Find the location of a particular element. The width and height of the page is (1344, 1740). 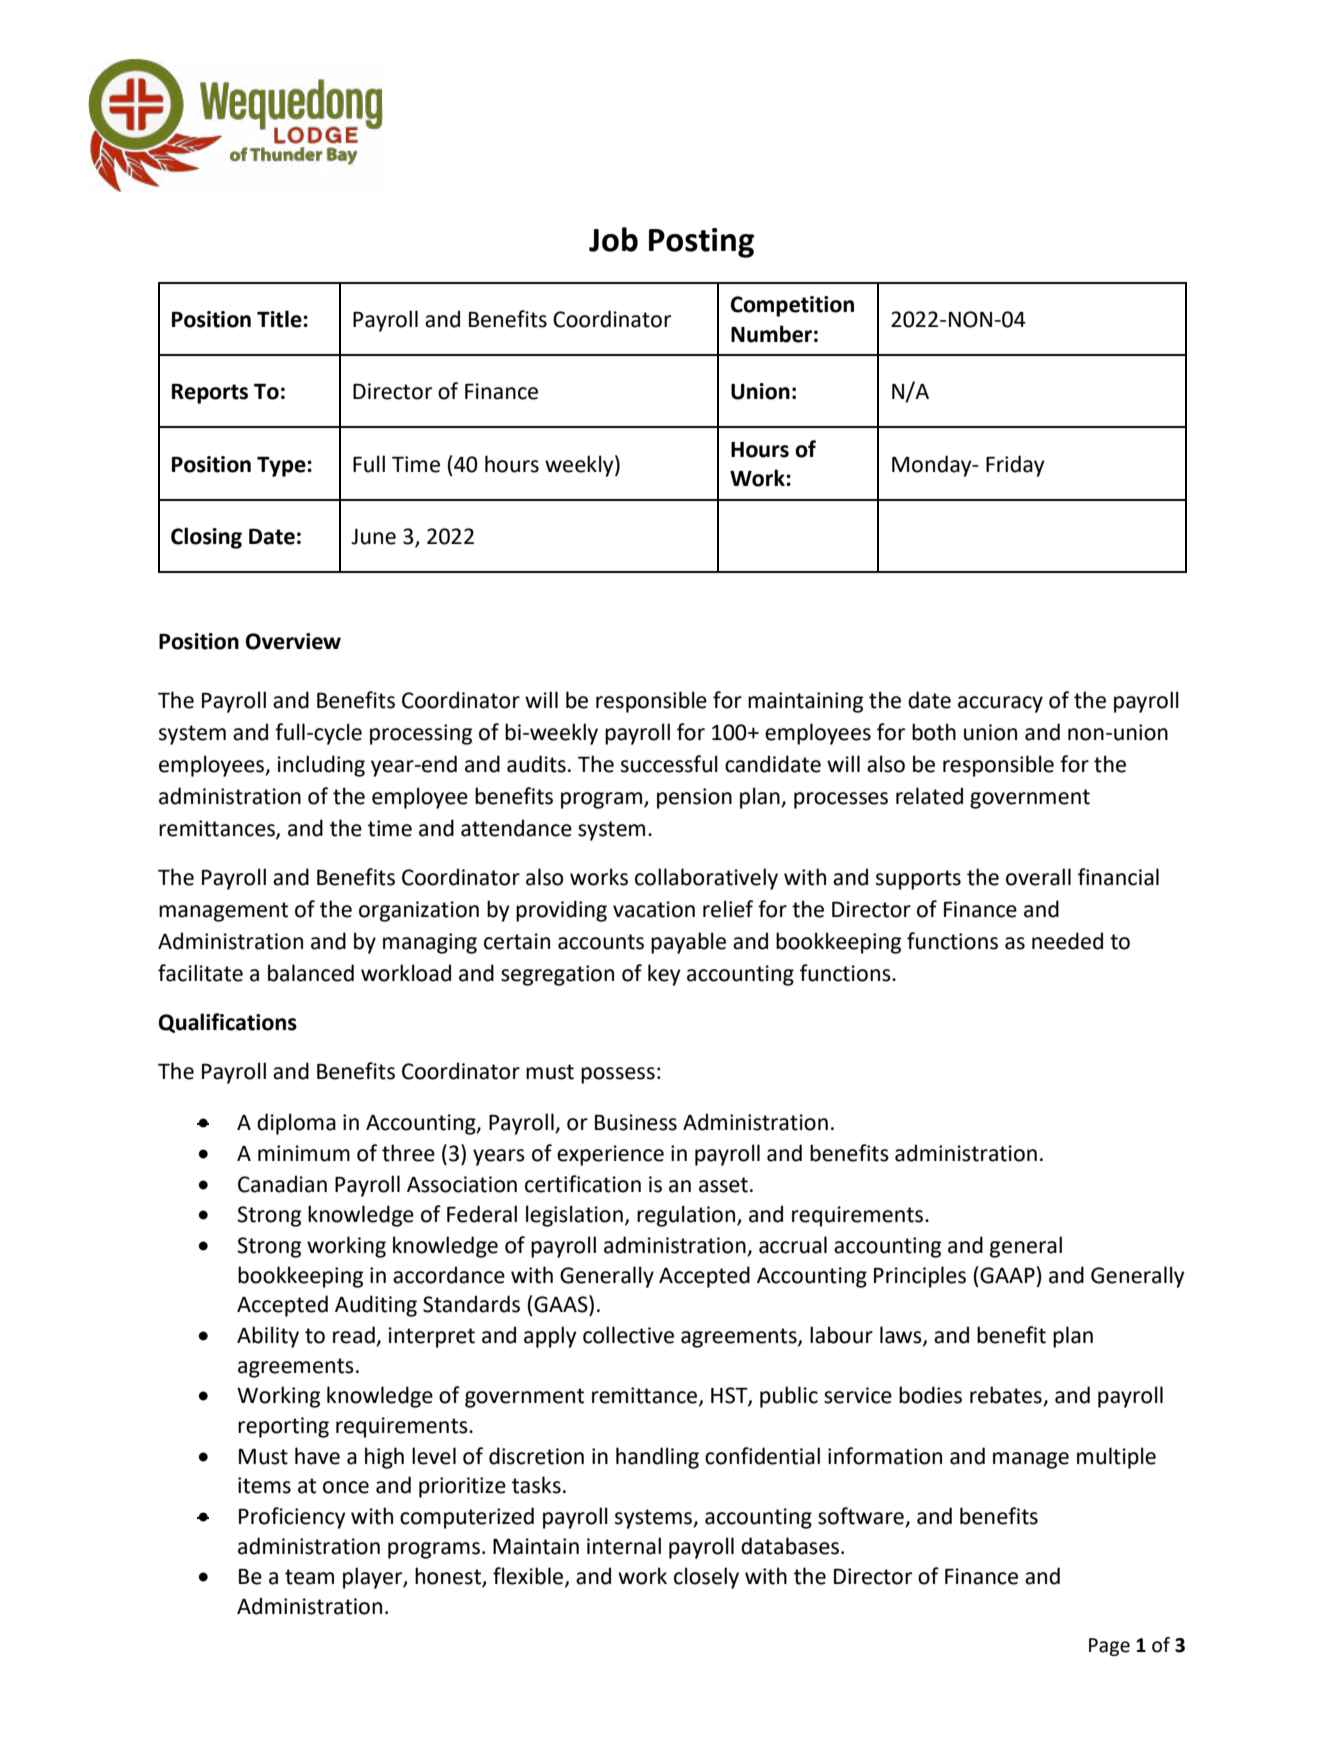

closely is located at coordinates (706, 1578).
